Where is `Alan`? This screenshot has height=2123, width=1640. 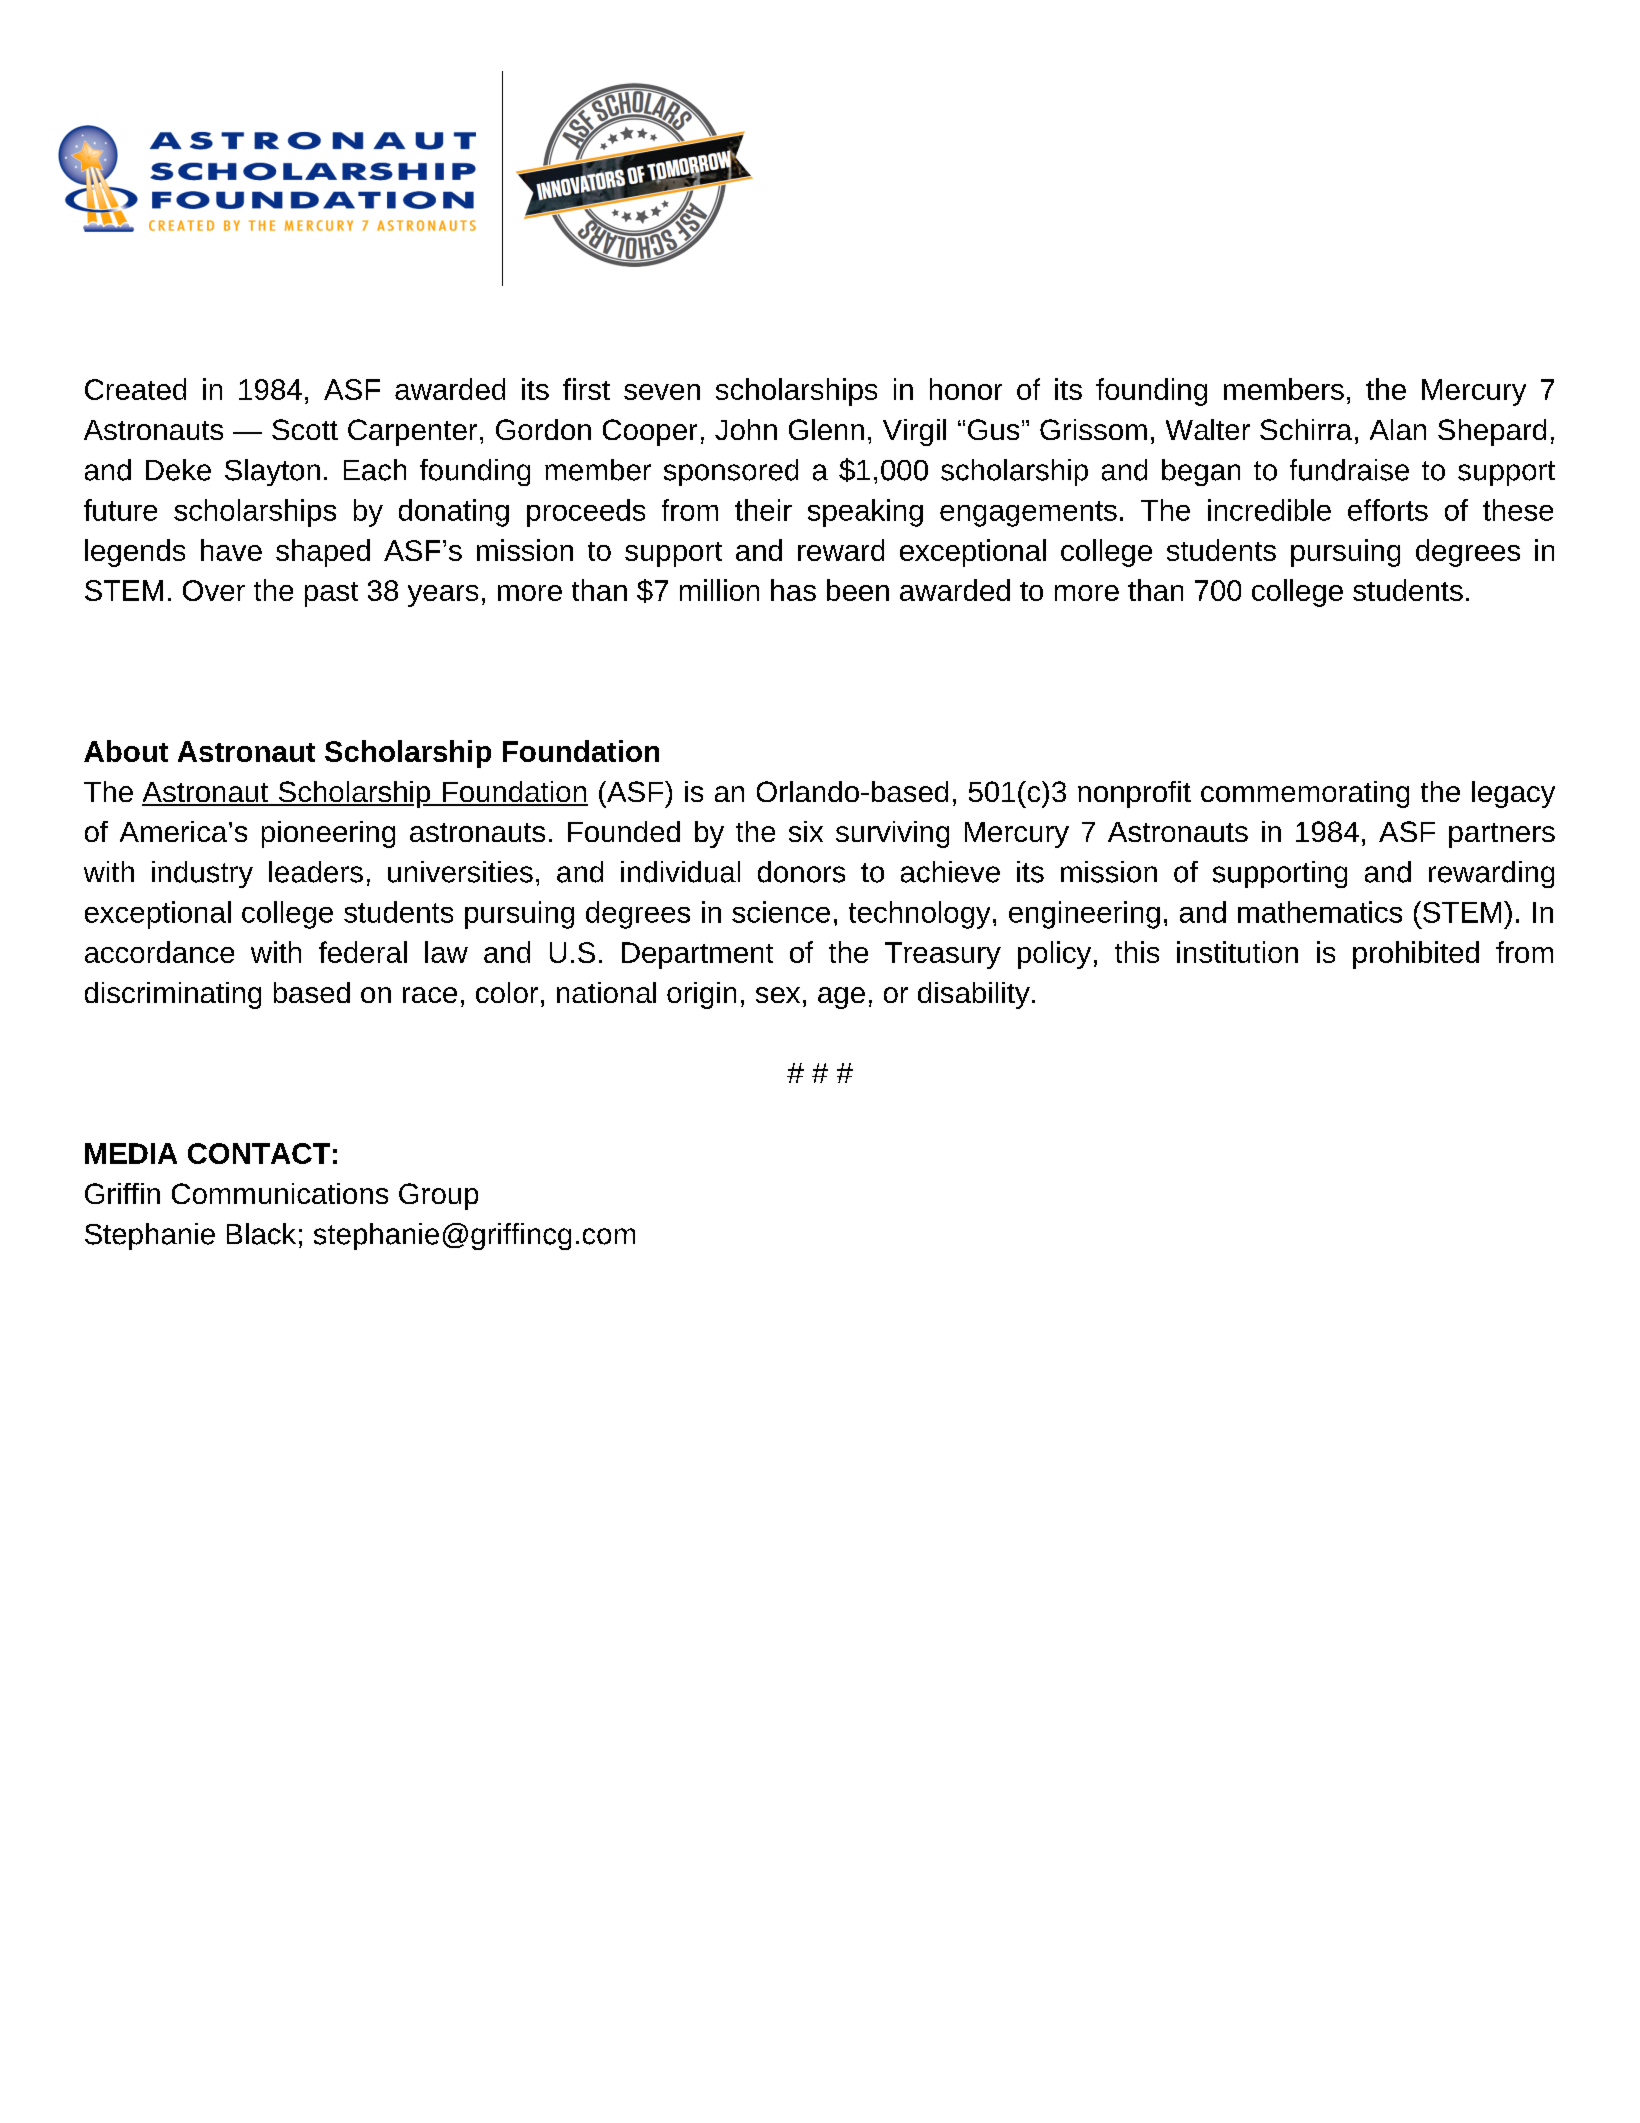 Alan is located at coordinates (1398, 429).
